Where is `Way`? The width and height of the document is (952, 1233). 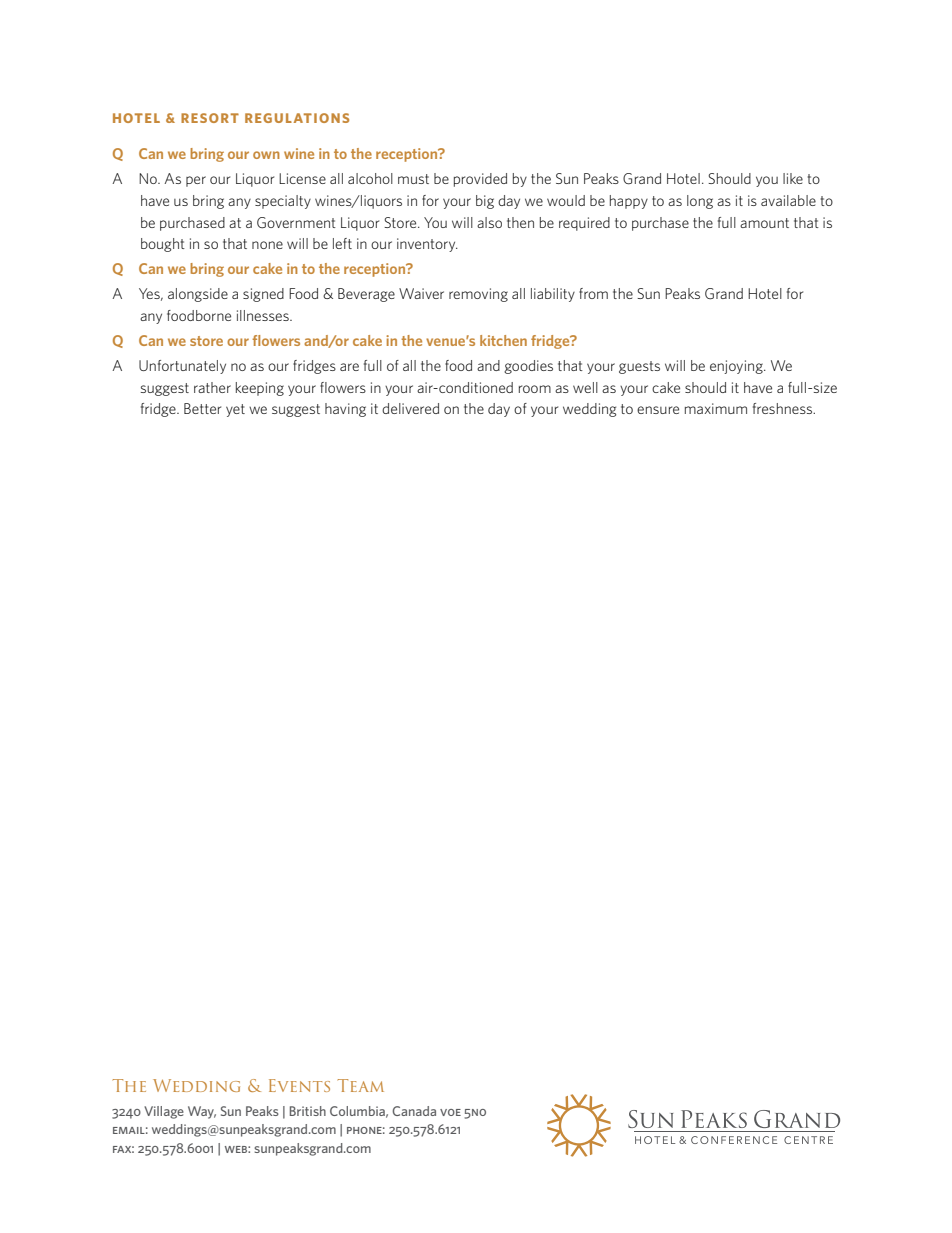 Way is located at coordinates (202, 1112).
